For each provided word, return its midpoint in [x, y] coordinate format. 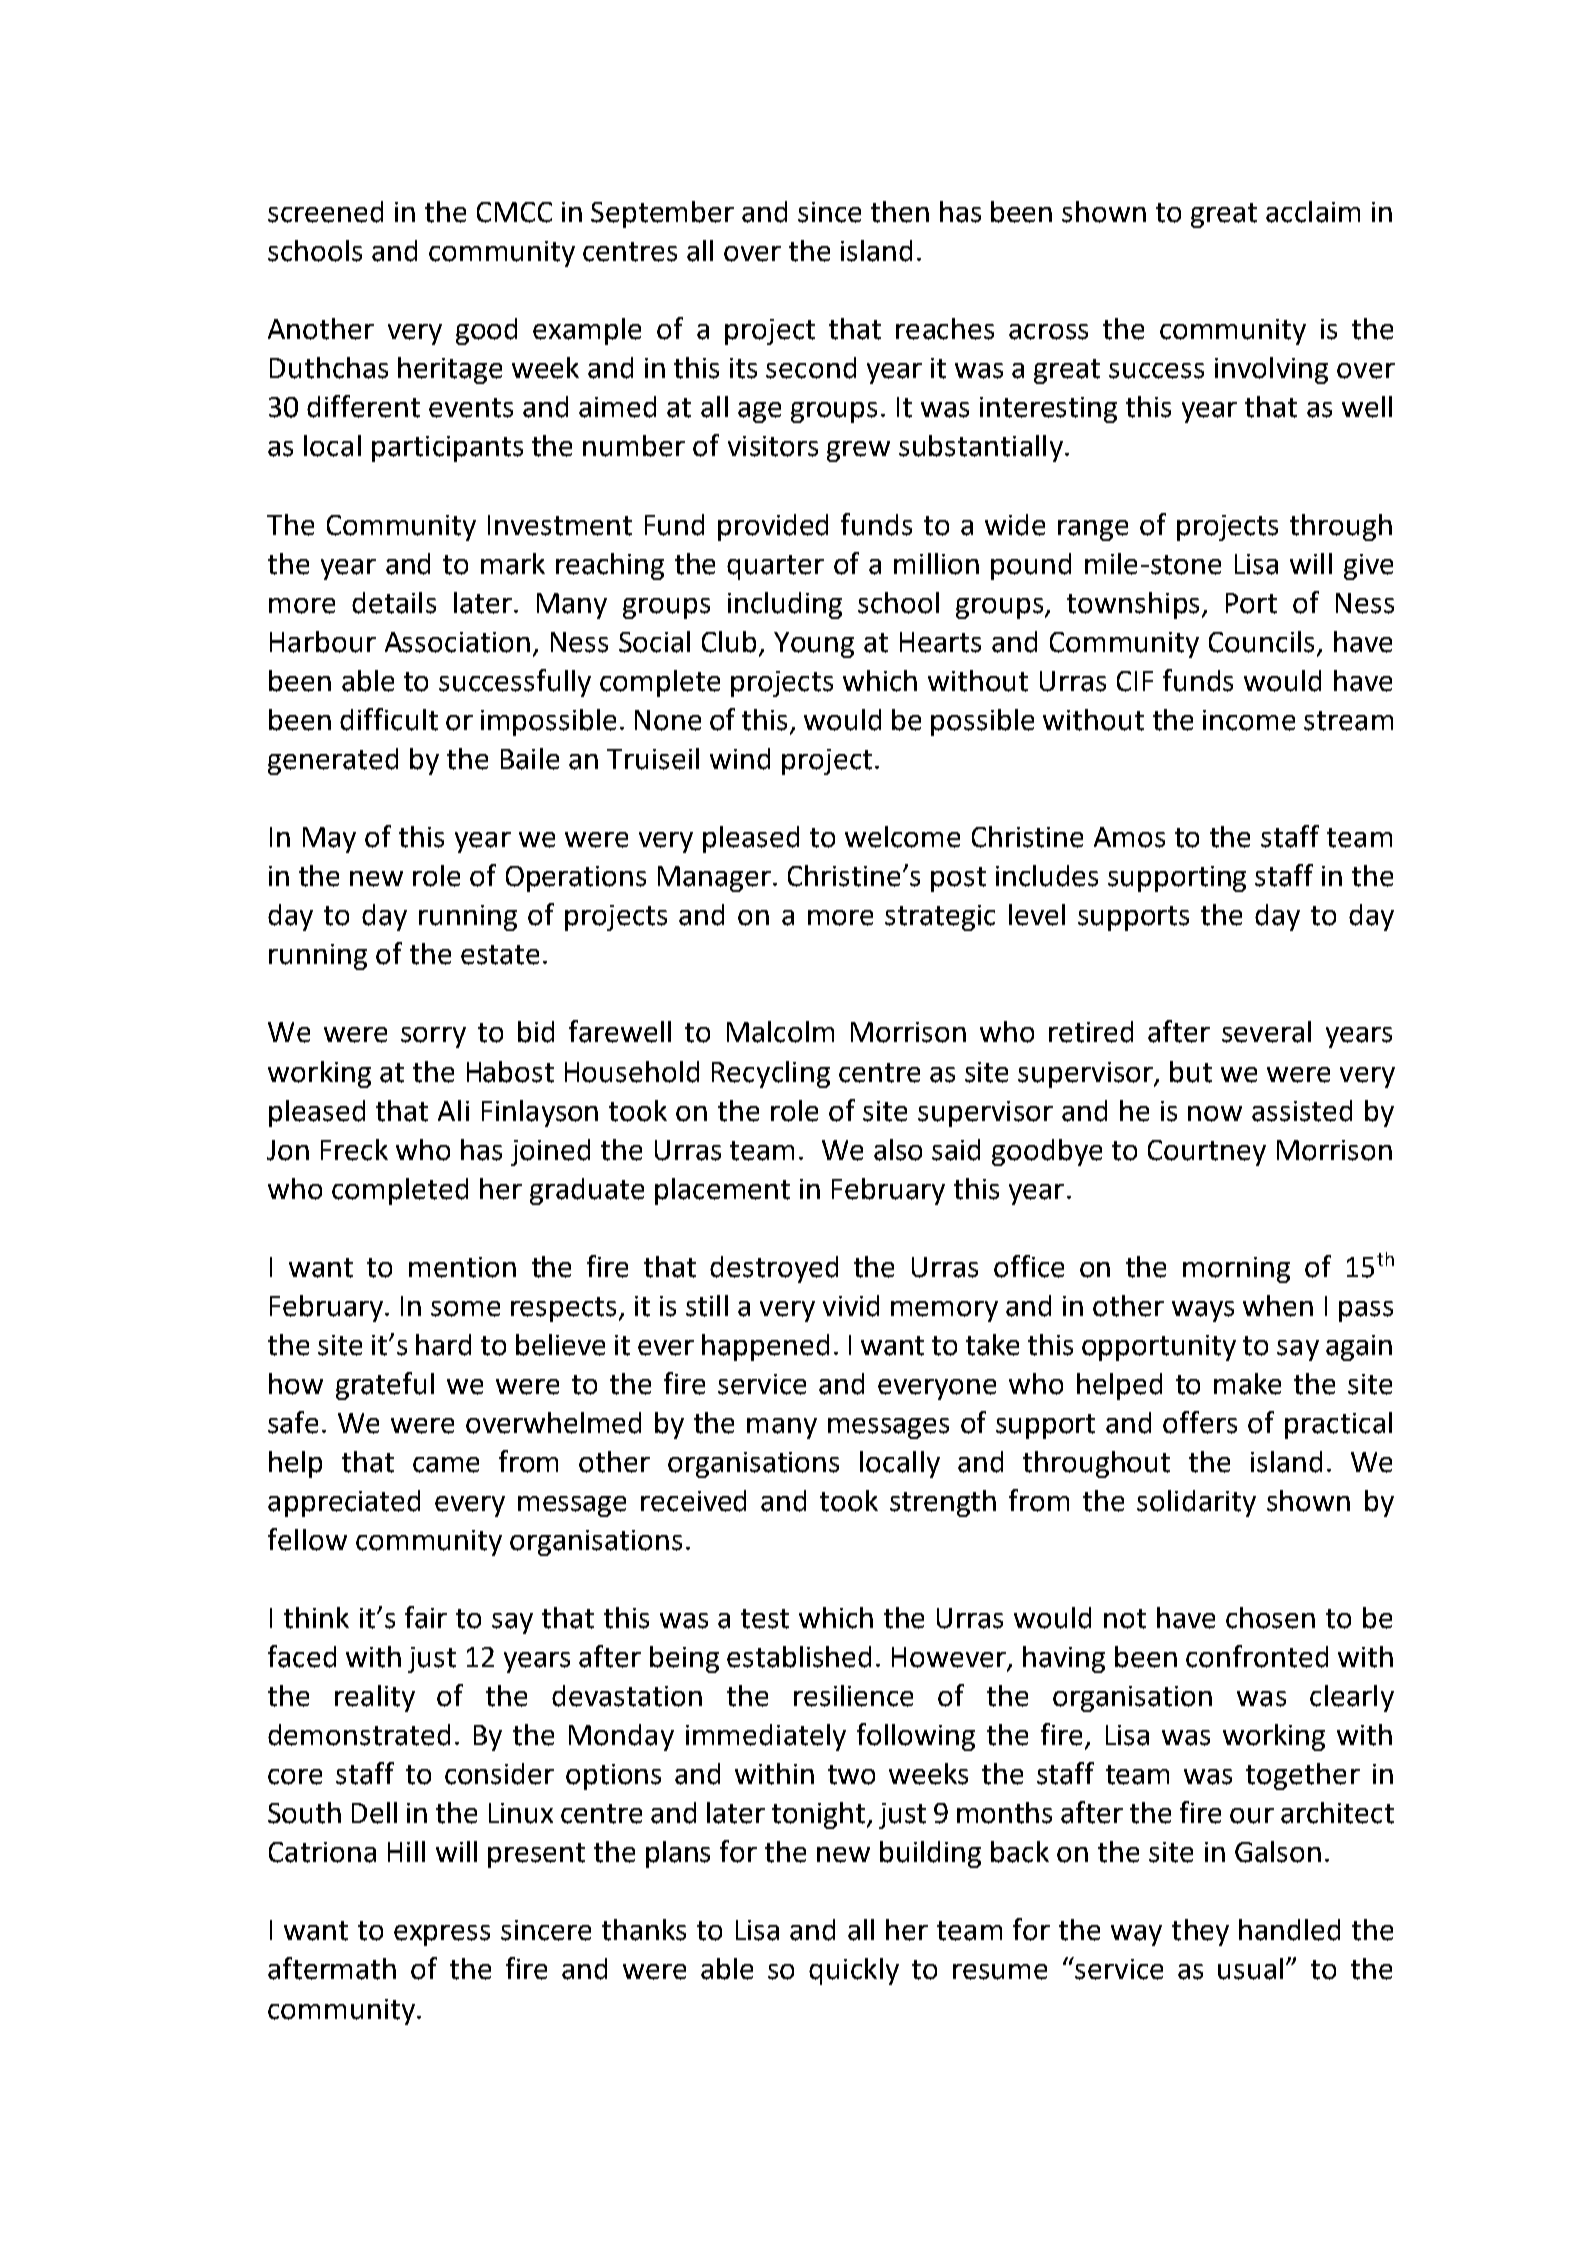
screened [325, 212]
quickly [854, 1971]
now [1215, 1114]
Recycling [771, 1074]
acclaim [1313, 212]
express [442, 1935]
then [900, 212]
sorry [433, 1037]
